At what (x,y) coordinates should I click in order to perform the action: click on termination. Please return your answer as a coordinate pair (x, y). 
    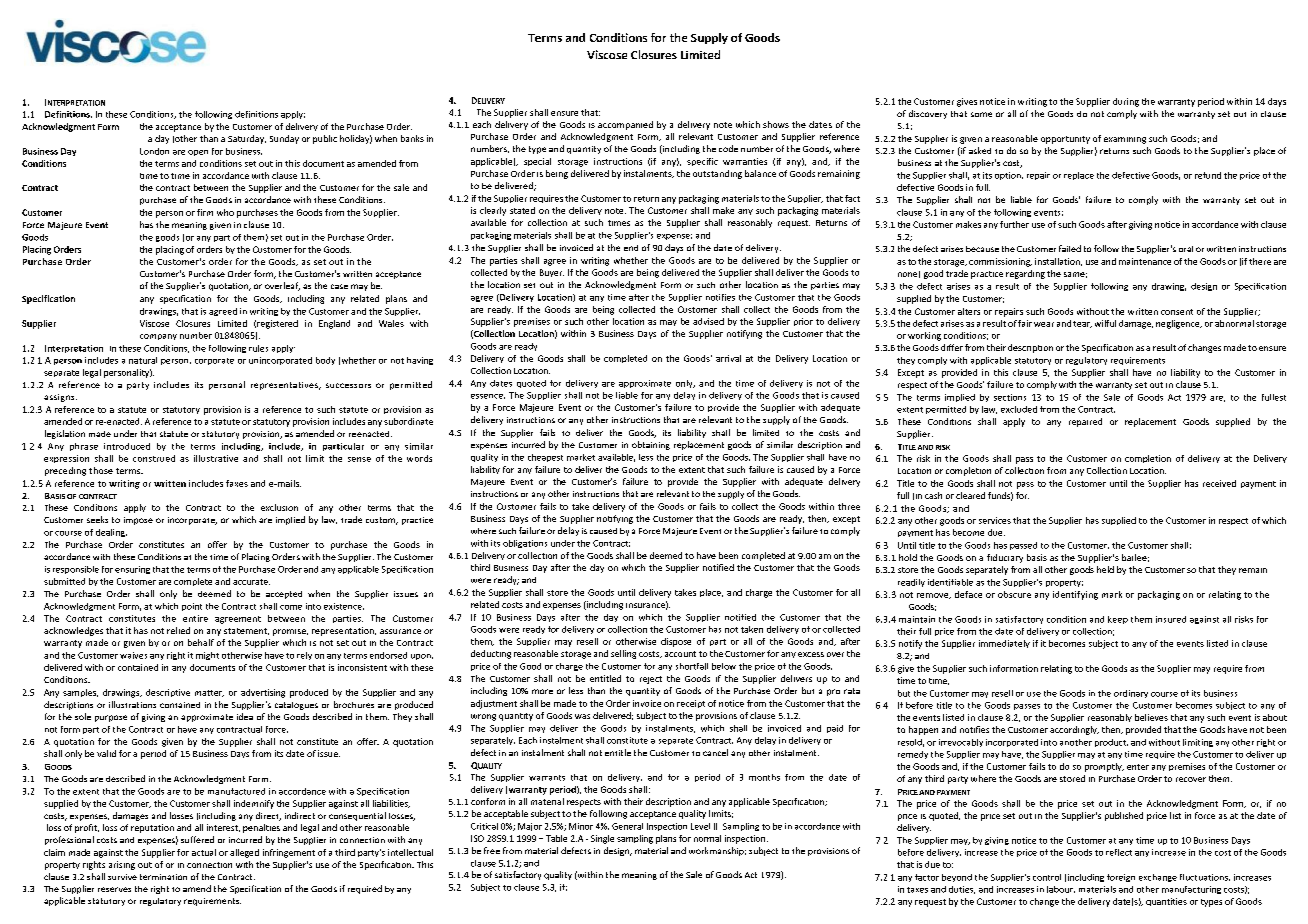
    Looking at the image, I should click on (163, 877).
